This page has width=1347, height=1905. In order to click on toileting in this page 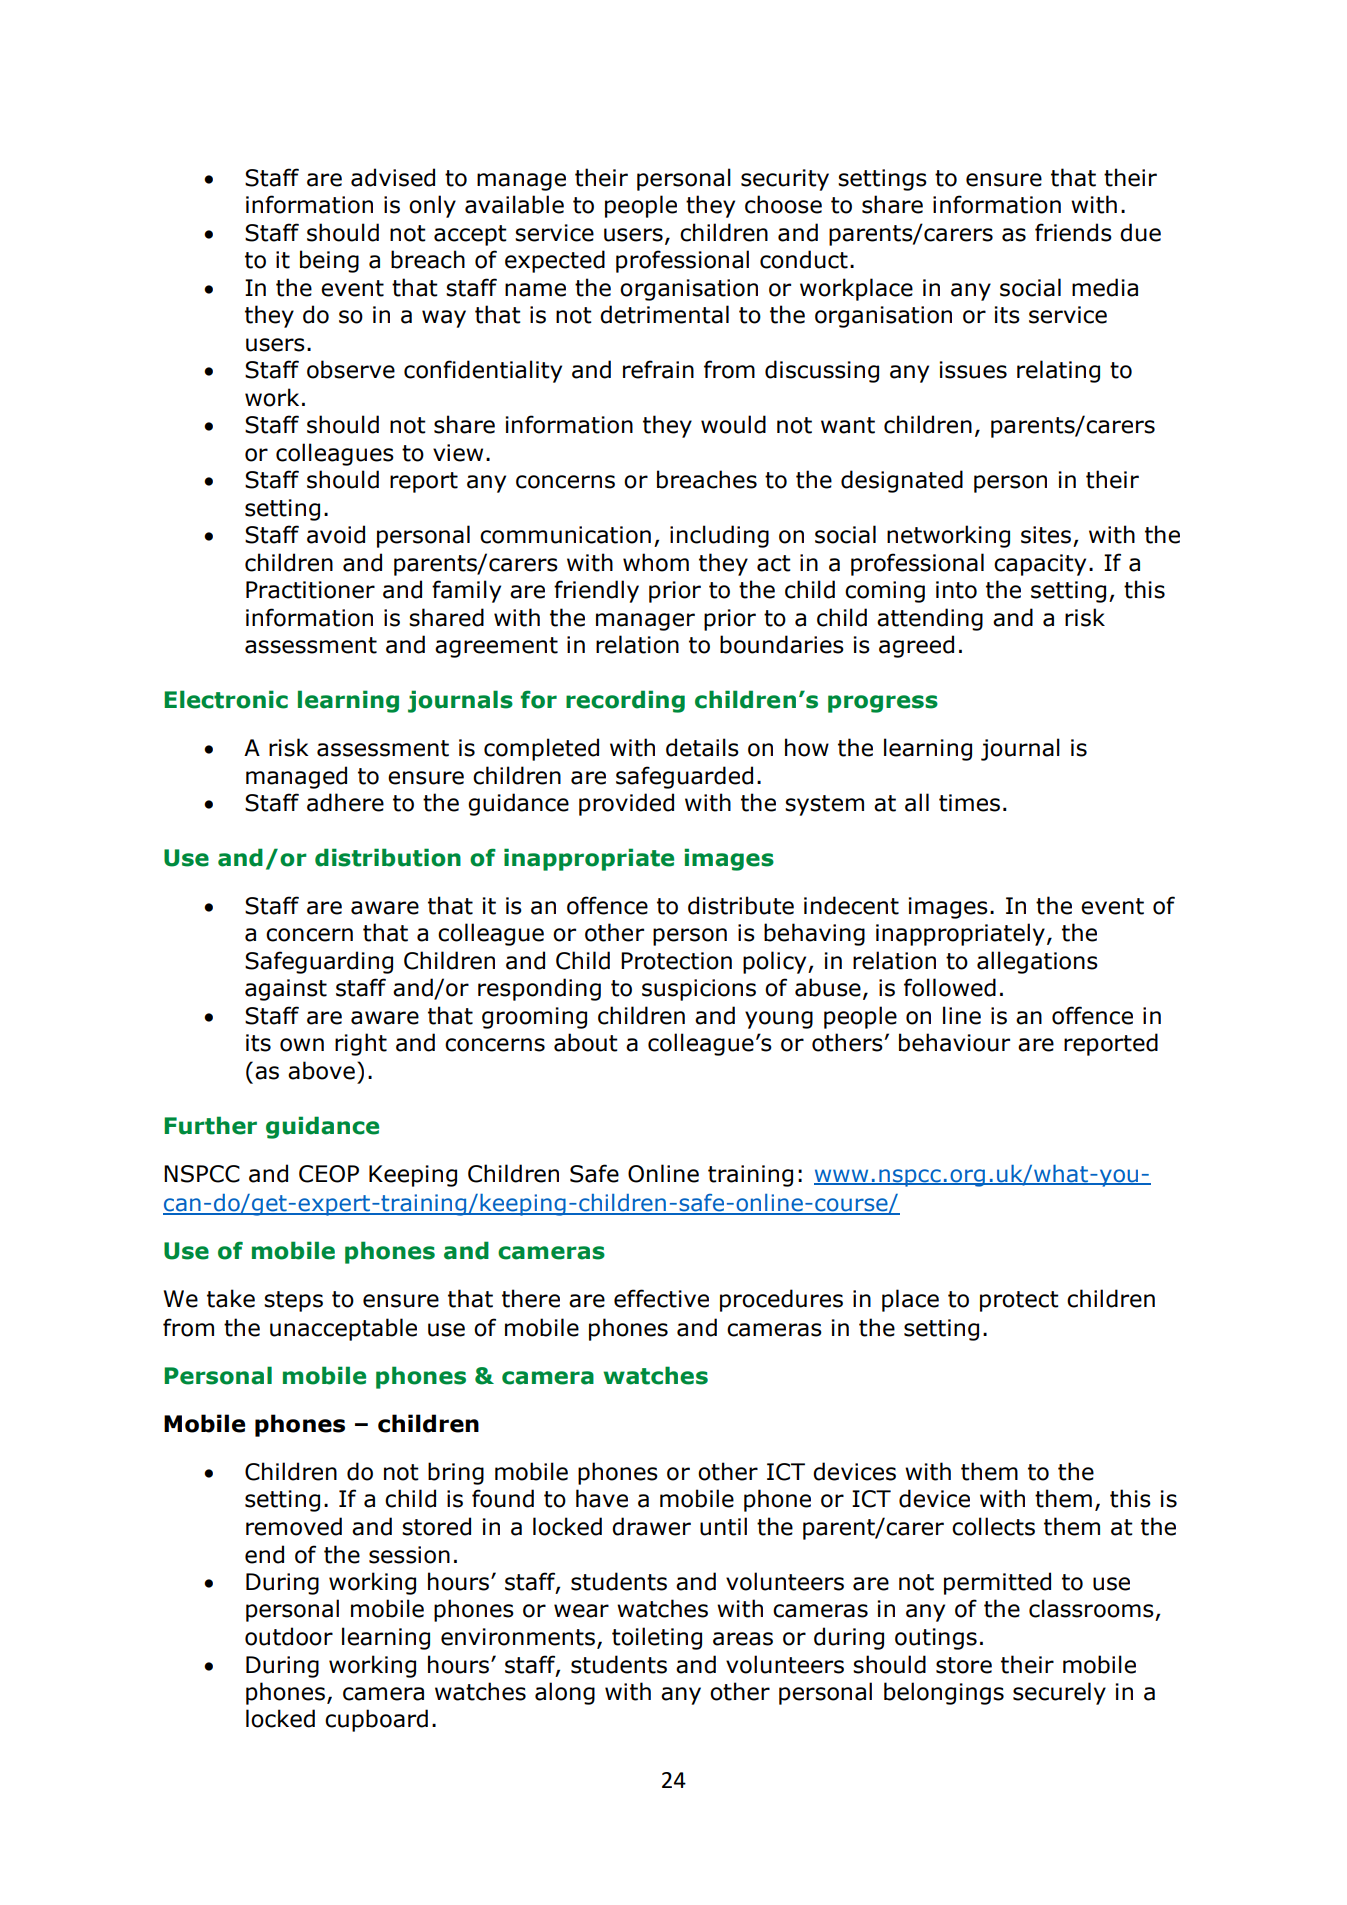, I will do `click(657, 1638)`.
